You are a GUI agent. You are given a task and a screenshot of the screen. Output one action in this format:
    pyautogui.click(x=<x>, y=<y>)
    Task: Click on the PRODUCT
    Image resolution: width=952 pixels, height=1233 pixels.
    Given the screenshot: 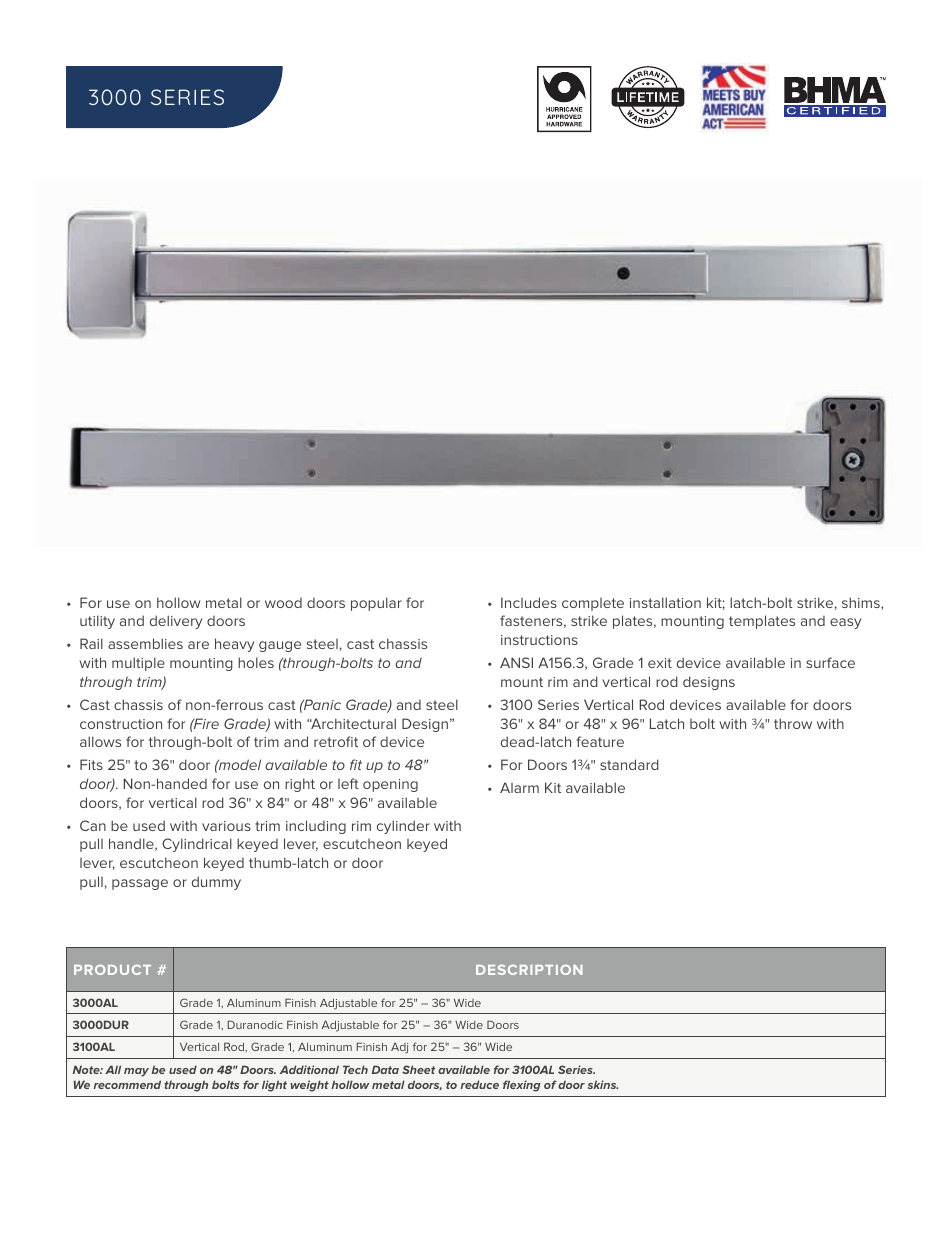 What is the action you would take?
    pyautogui.click(x=112, y=970)
